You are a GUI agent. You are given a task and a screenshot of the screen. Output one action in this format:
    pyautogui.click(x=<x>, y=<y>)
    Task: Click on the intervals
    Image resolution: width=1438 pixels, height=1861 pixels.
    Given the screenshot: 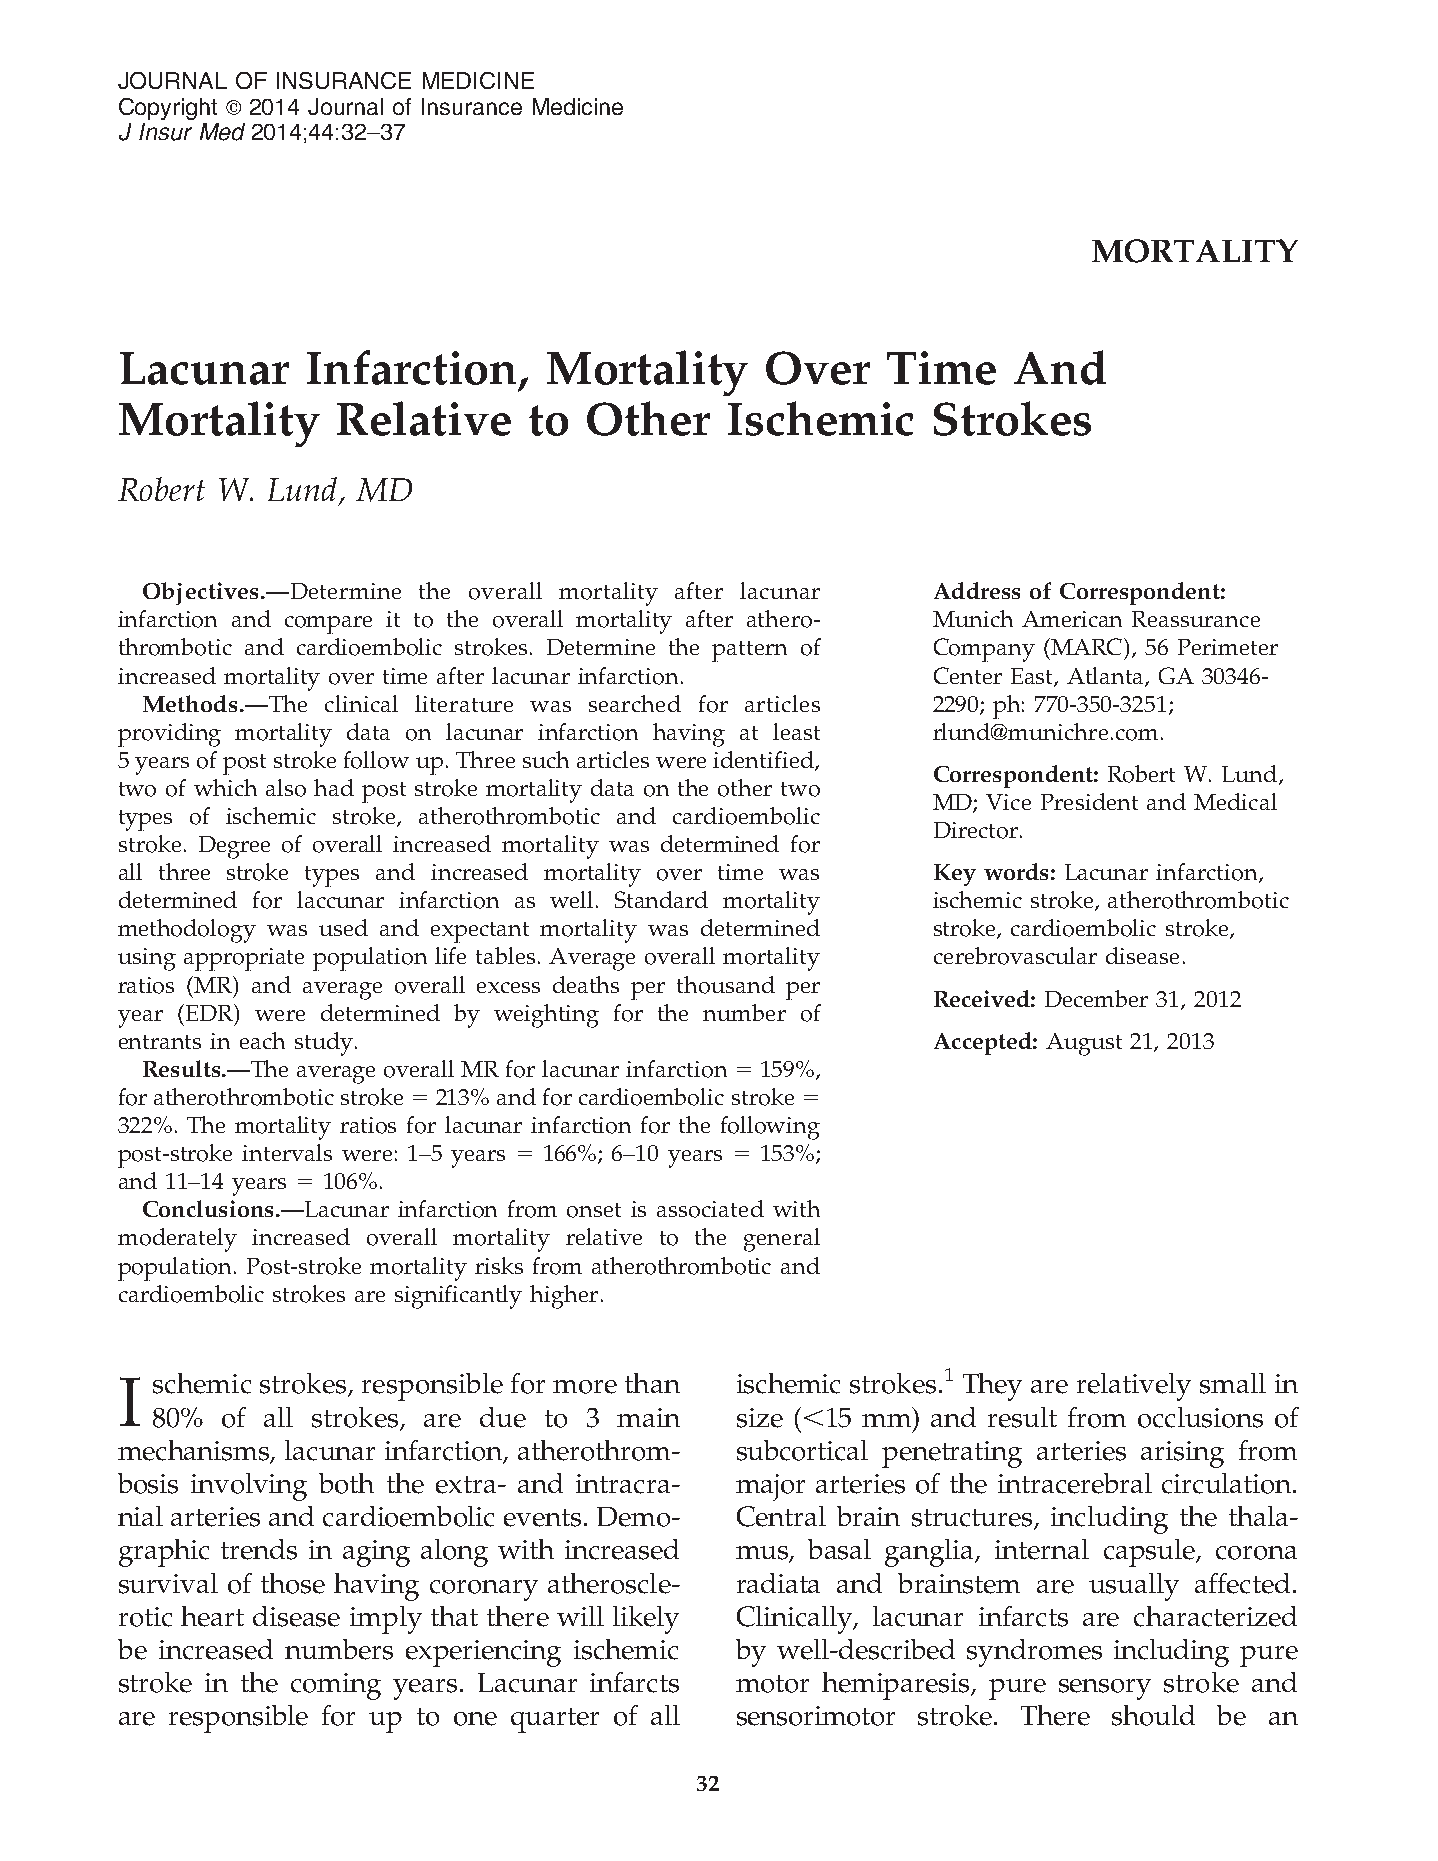 What is the action you would take?
    pyautogui.click(x=287, y=1152)
